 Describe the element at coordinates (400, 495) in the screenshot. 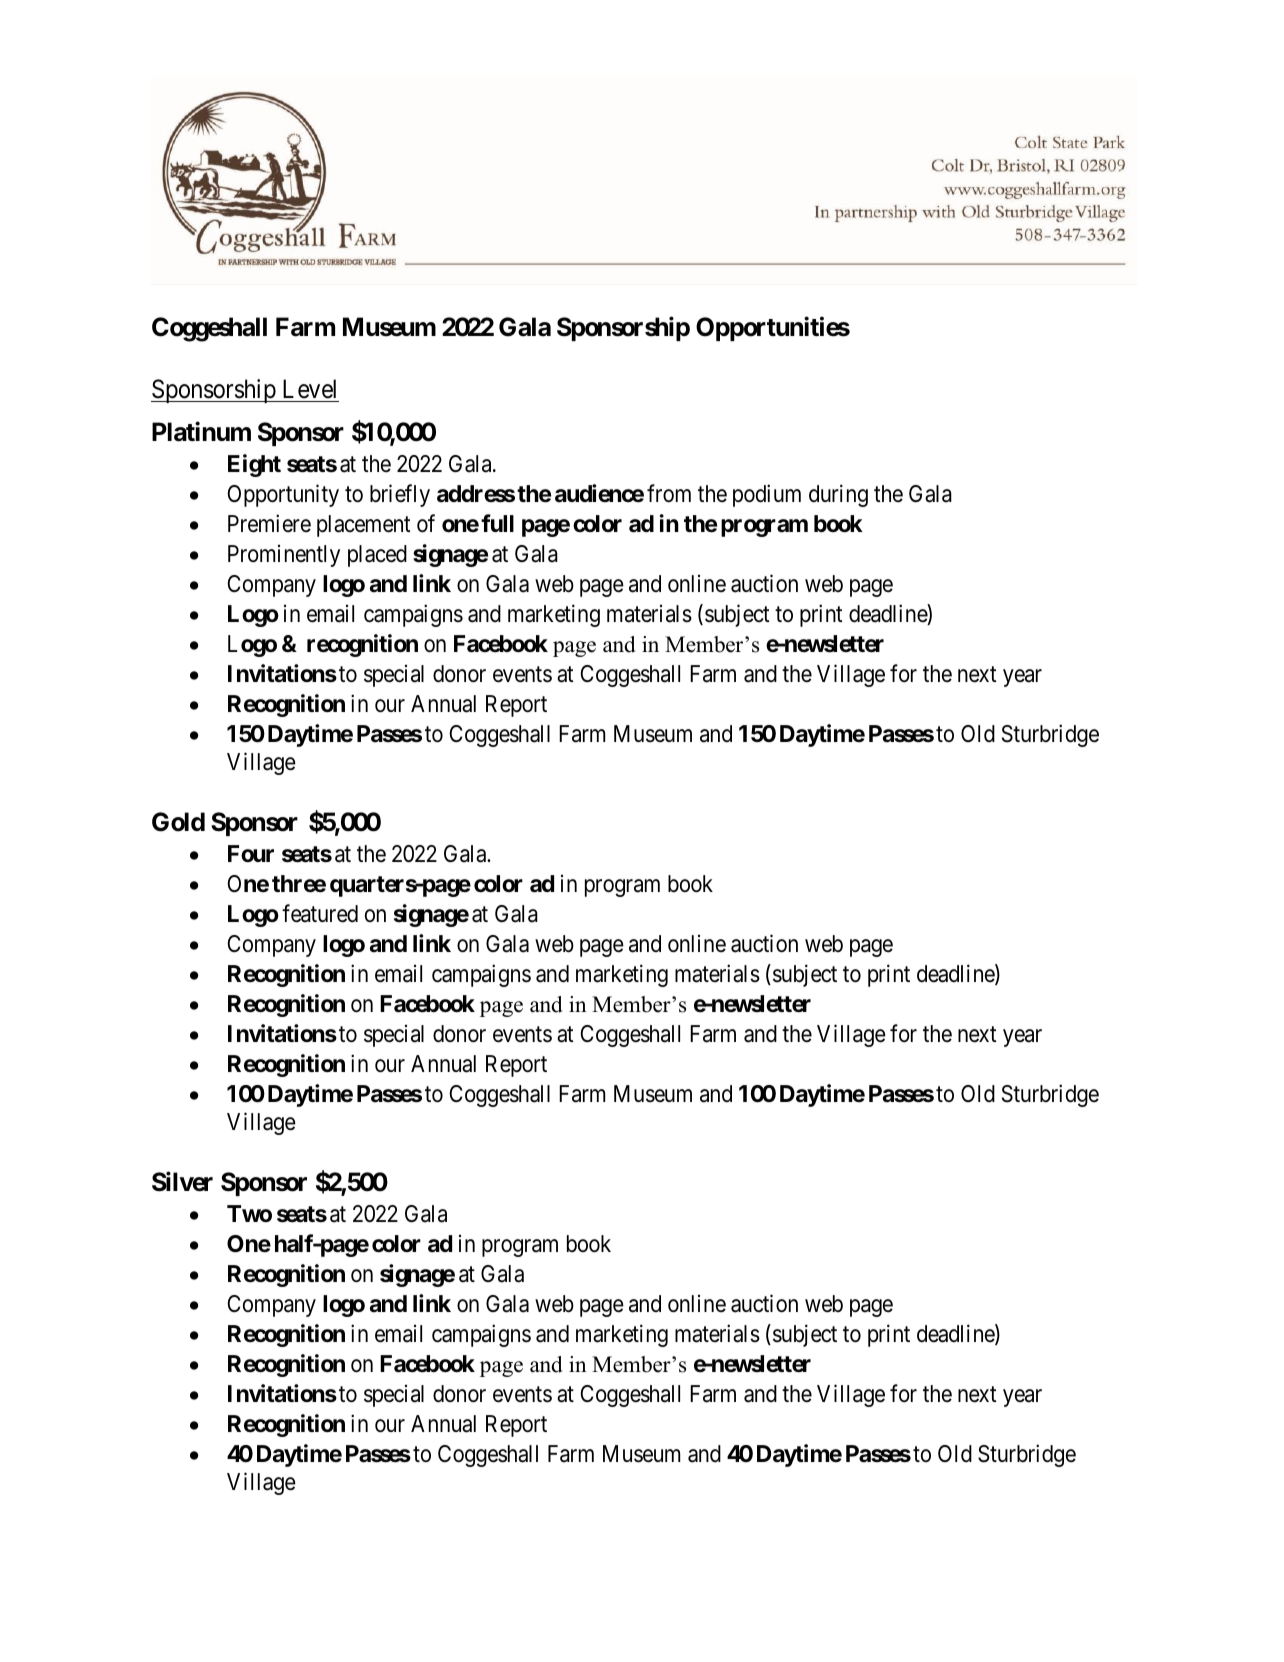

I see `briefly` at that location.
